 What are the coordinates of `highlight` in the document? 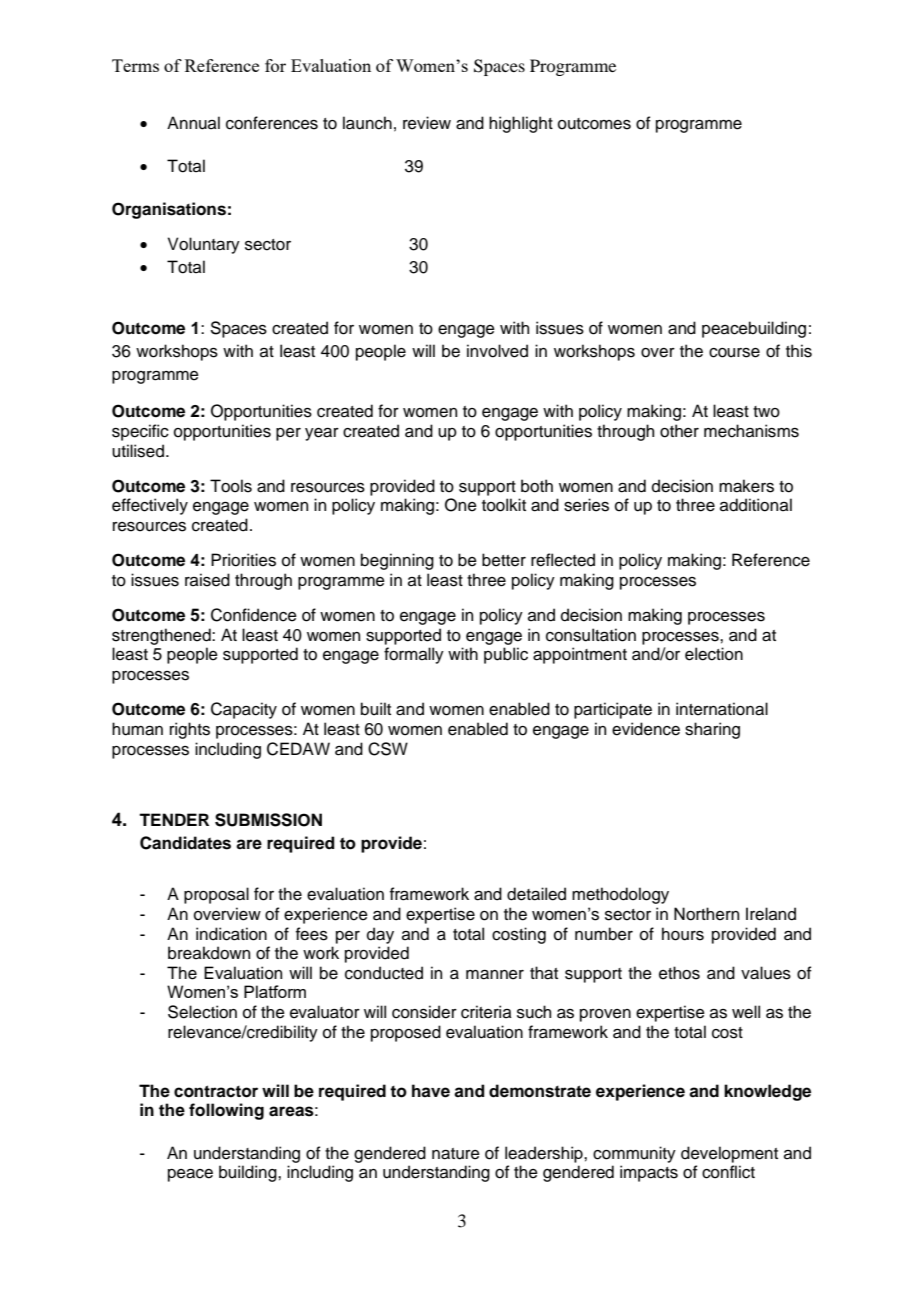 It's located at (521, 124).
